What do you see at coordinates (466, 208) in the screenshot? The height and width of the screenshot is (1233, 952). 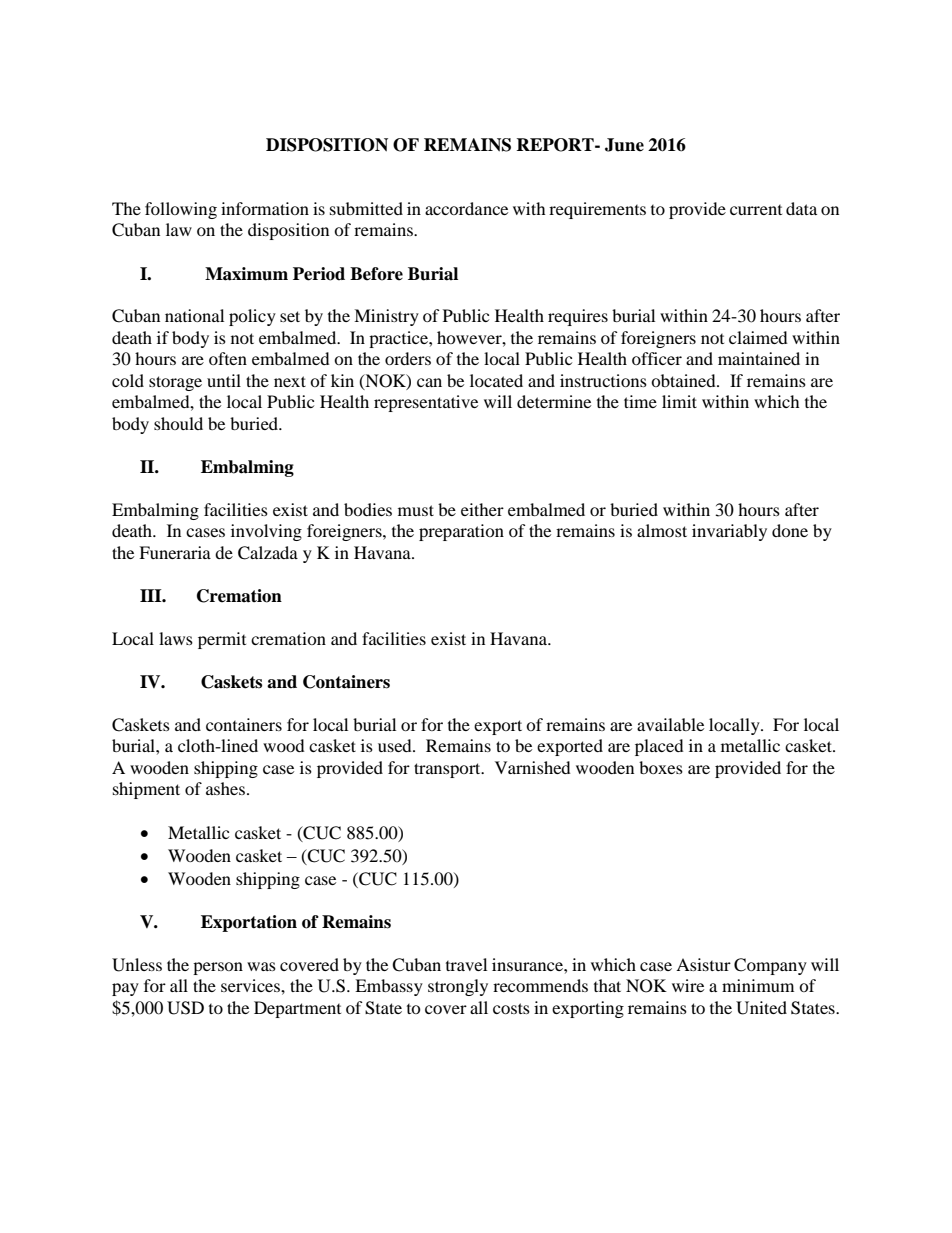 I see `accordance` at bounding box center [466, 208].
